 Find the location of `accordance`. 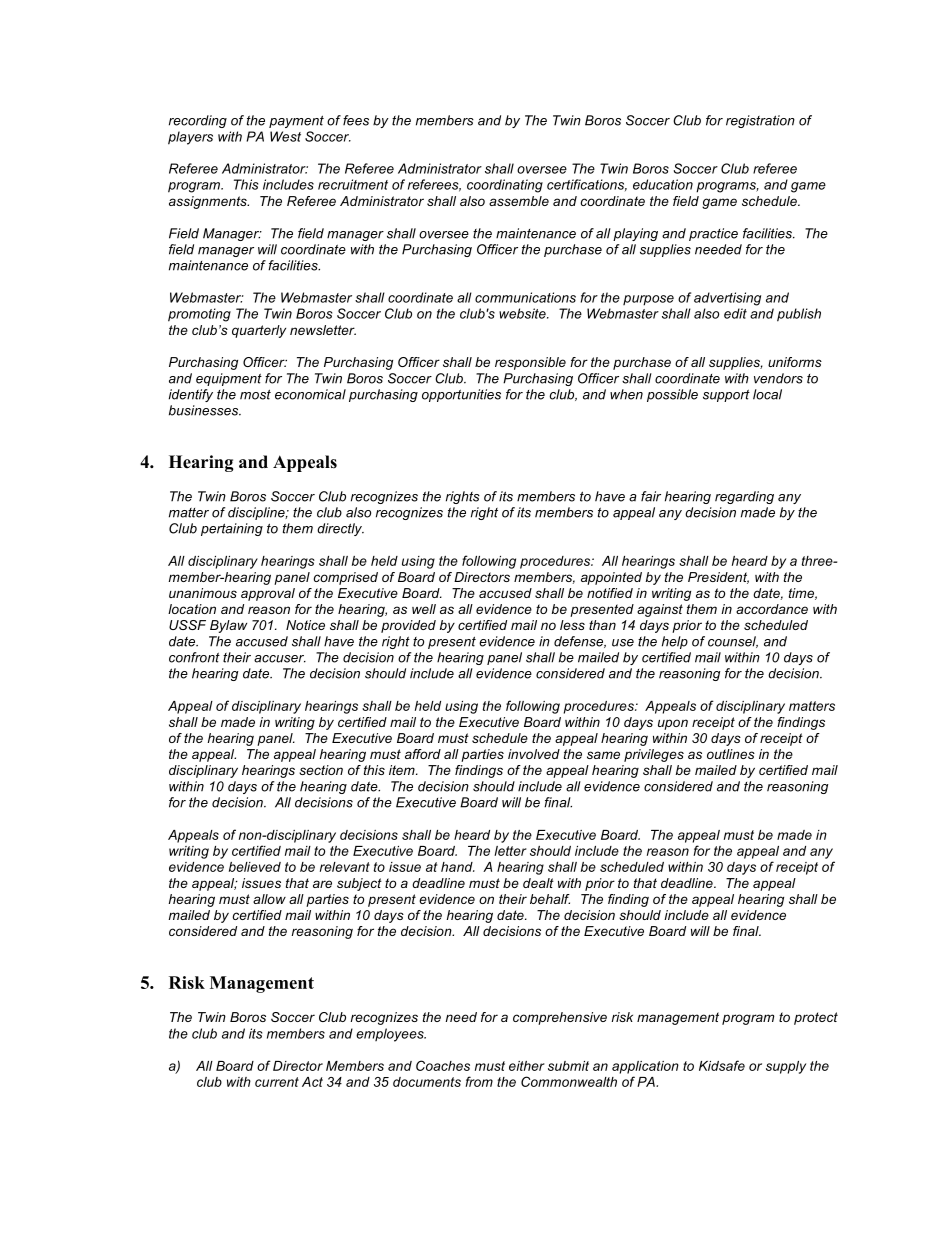

accordance is located at coordinates (772, 609).
